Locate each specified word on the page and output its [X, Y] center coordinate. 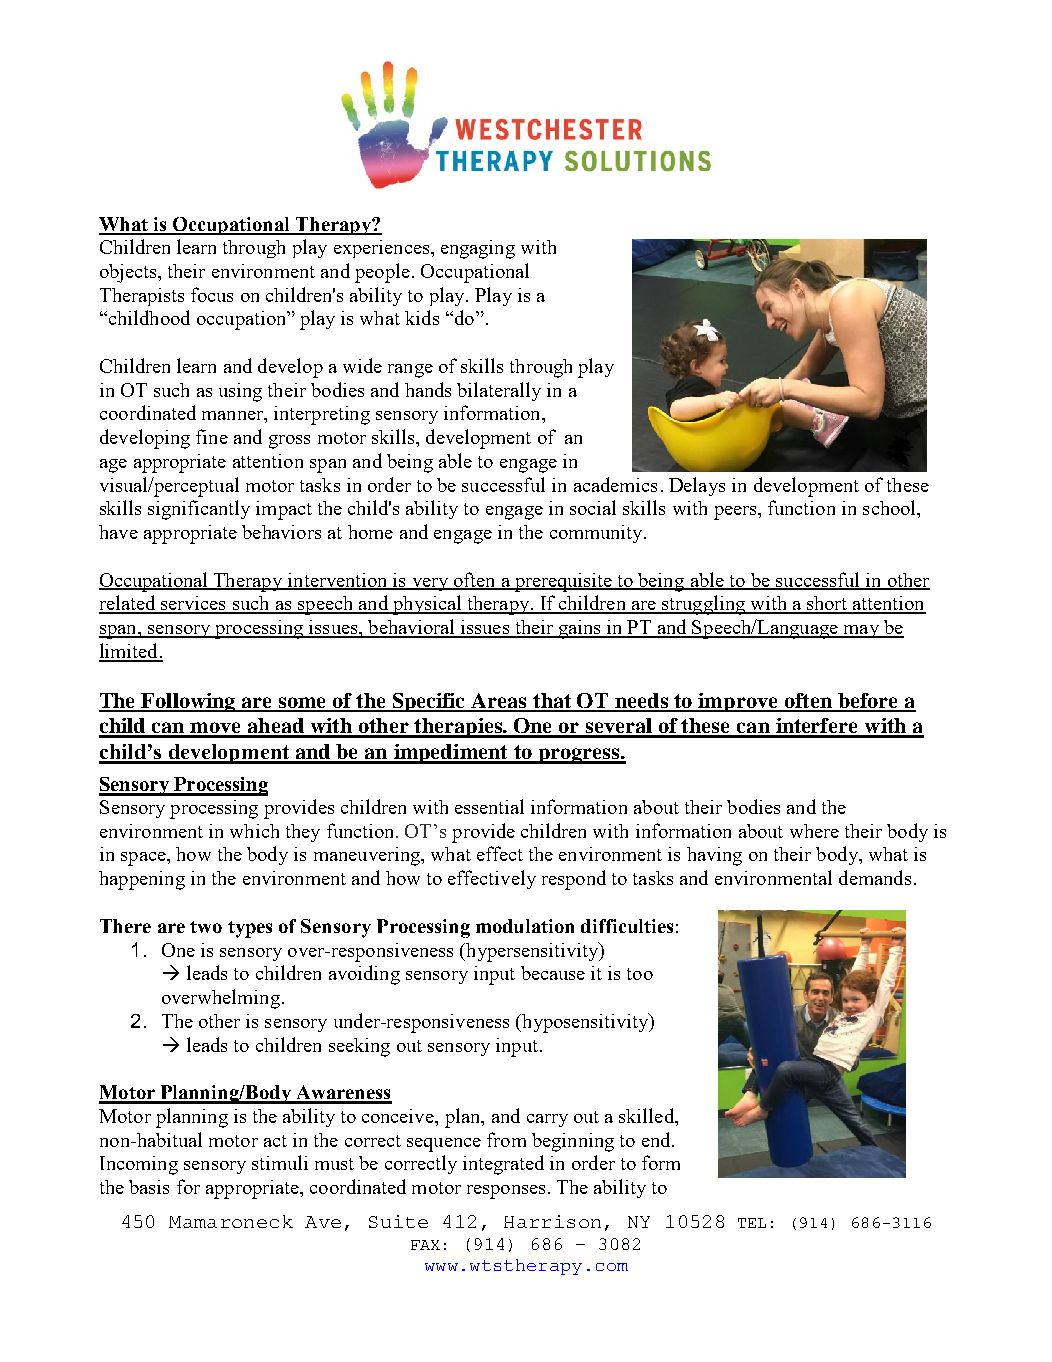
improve [738, 702]
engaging [478, 249]
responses [506, 1192]
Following [189, 702]
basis [149, 1187]
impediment [451, 754]
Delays [697, 486]
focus [212, 294]
